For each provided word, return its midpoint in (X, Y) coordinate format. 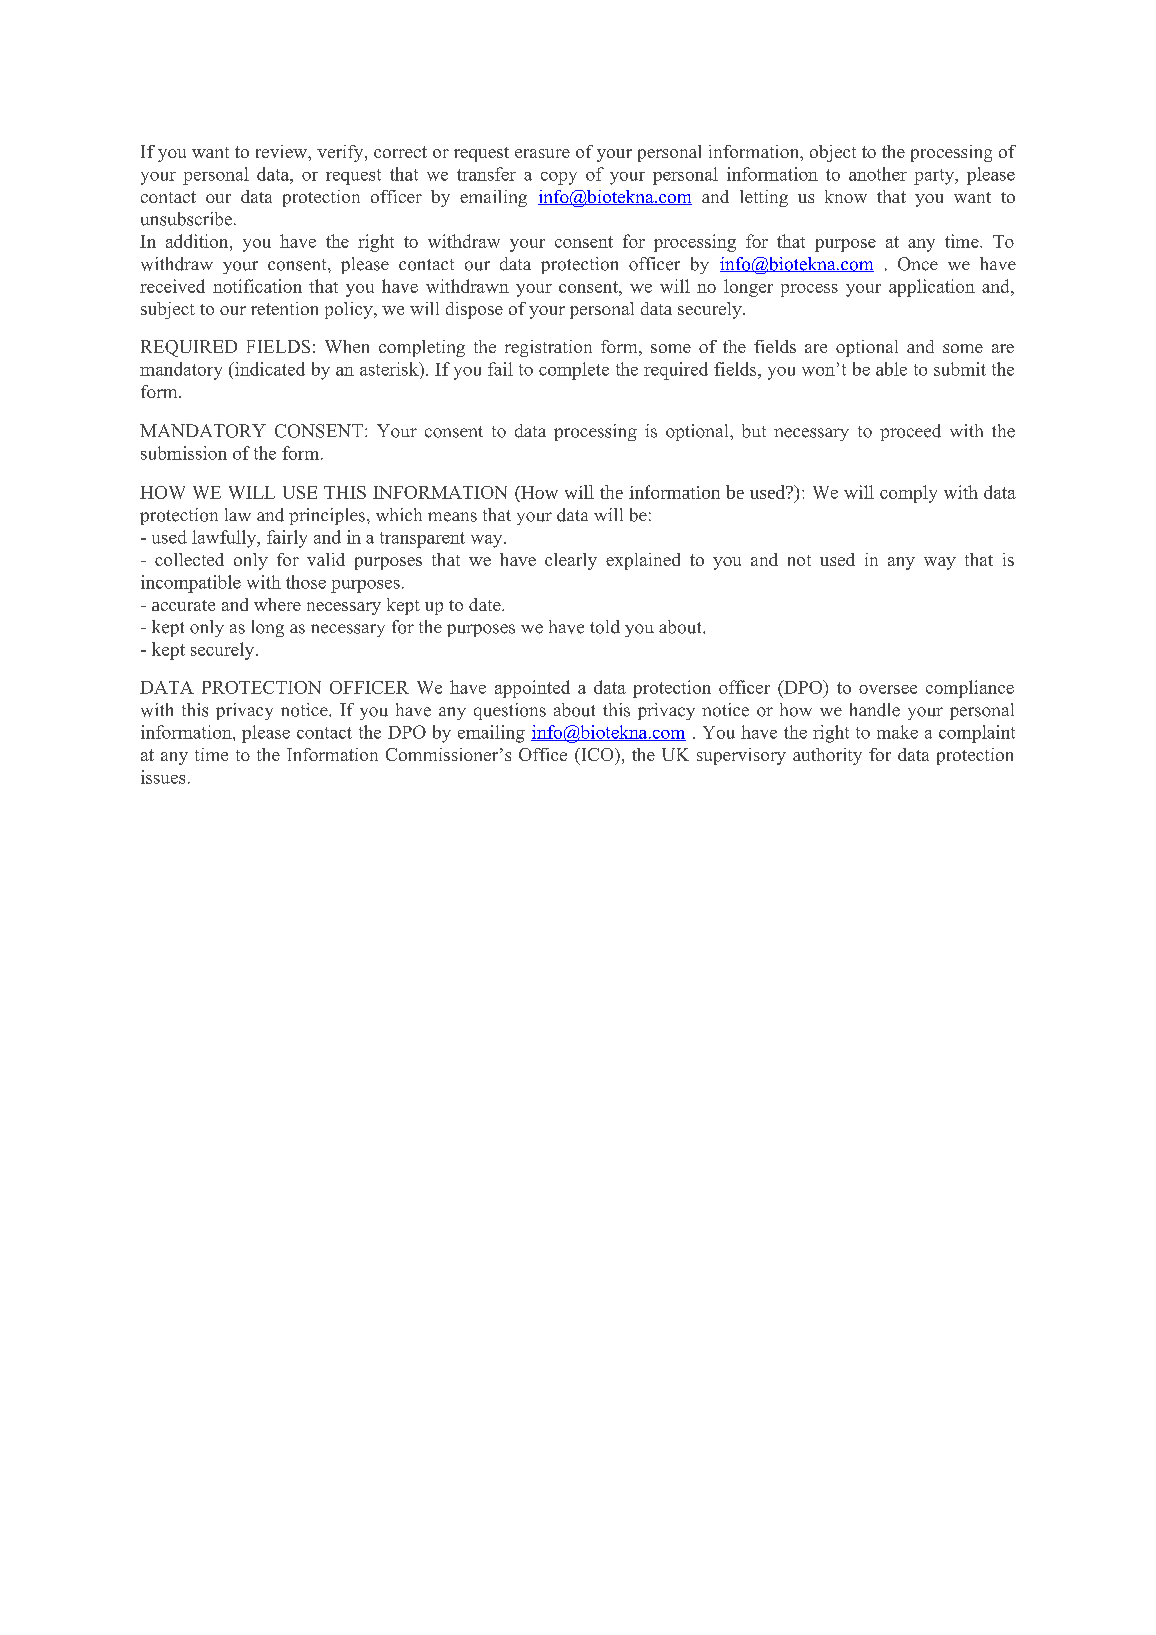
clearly (571, 561)
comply (908, 494)
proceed (910, 432)
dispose (474, 310)
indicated (269, 369)
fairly (287, 539)
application (932, 288)
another (878, 174)
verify (341, 153)
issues (163, 777)
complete (574, 371)
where (277, 604)
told (605, 627)
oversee (888, 689)
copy (559, 178)
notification (257, 286)
